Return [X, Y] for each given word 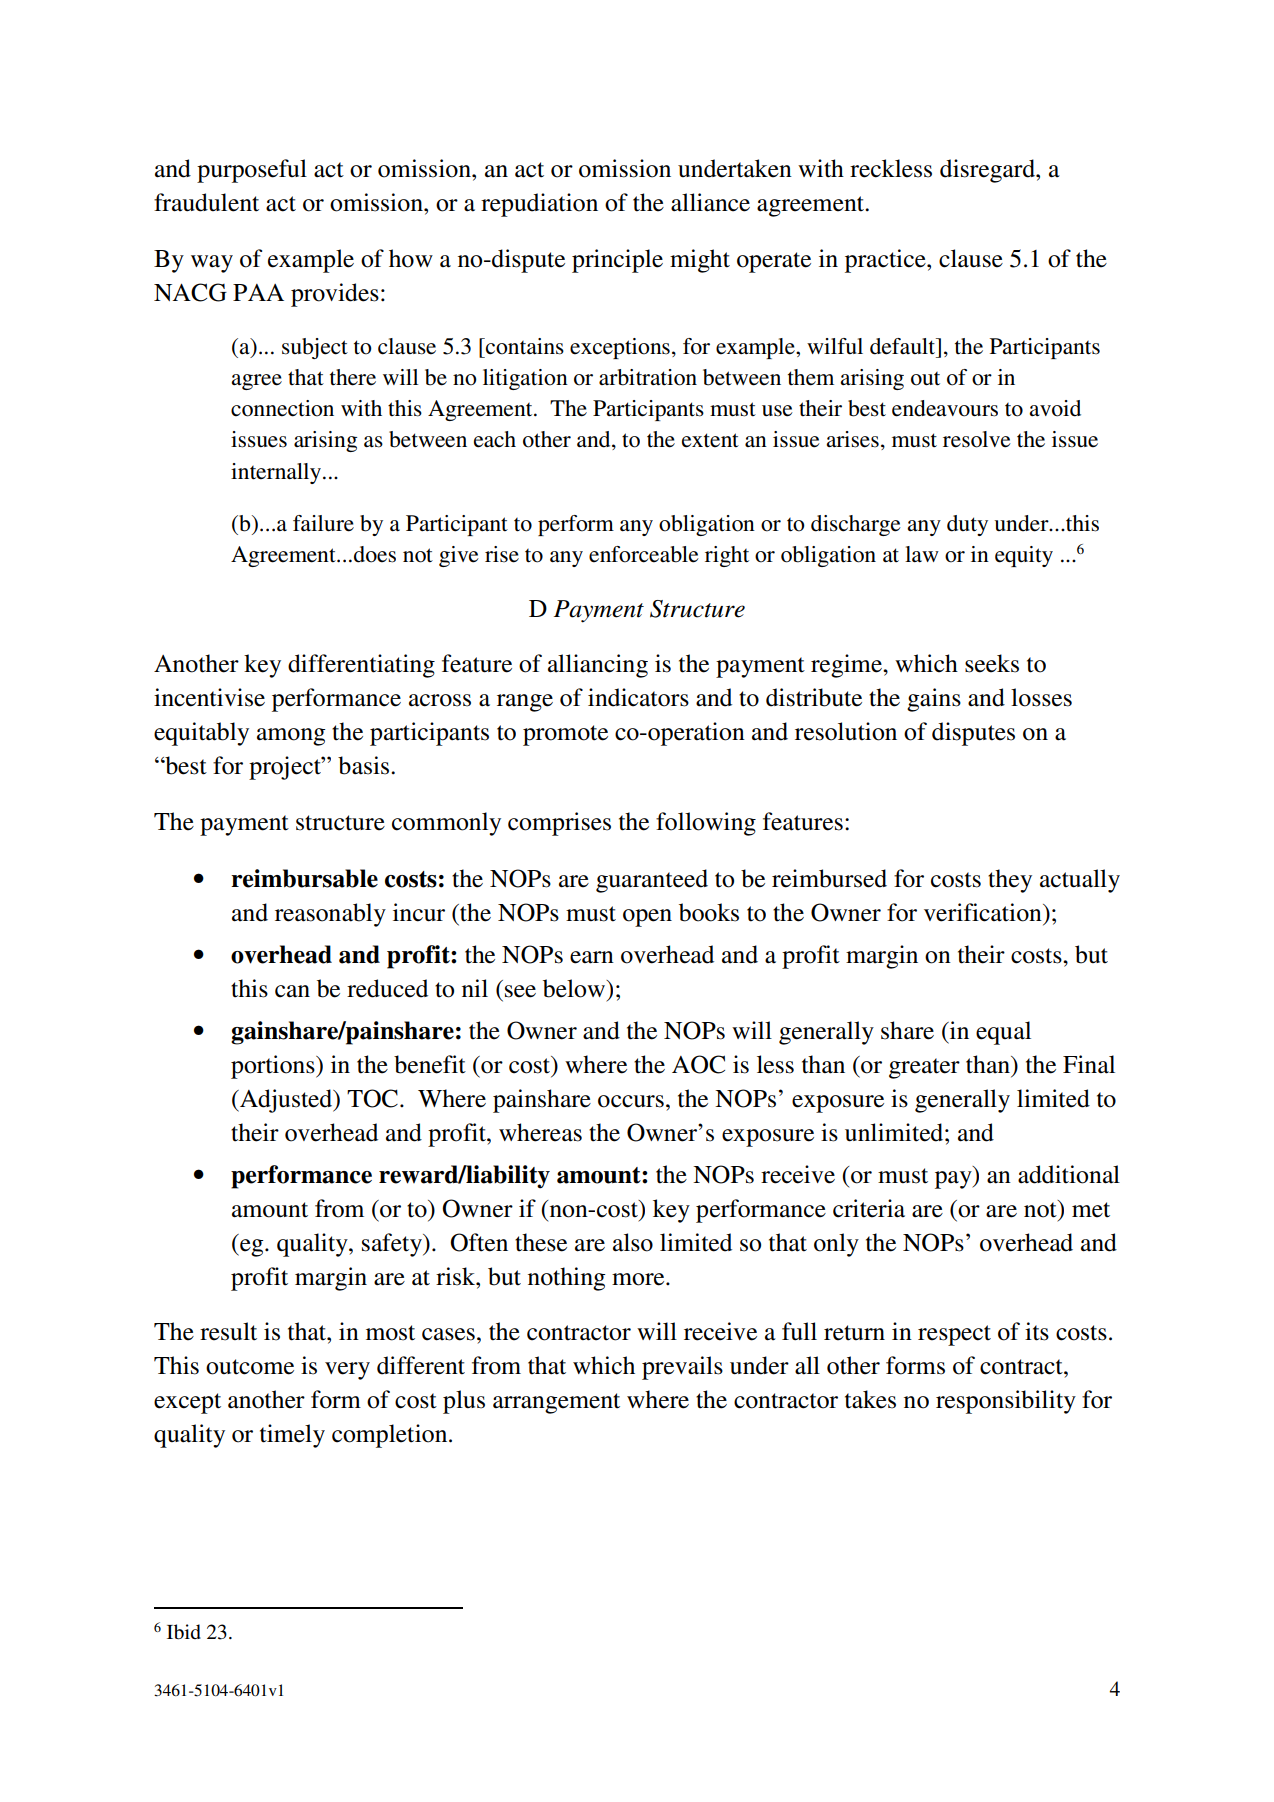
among [291, 737]
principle [617, 261]
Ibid [184, 1632]
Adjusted [286, 1101]
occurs [631, 1101]
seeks [992, 663]
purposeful [252, 171]
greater [924, 1068]
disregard [988, 171]
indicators [638, 697]
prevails [682, 1368]
